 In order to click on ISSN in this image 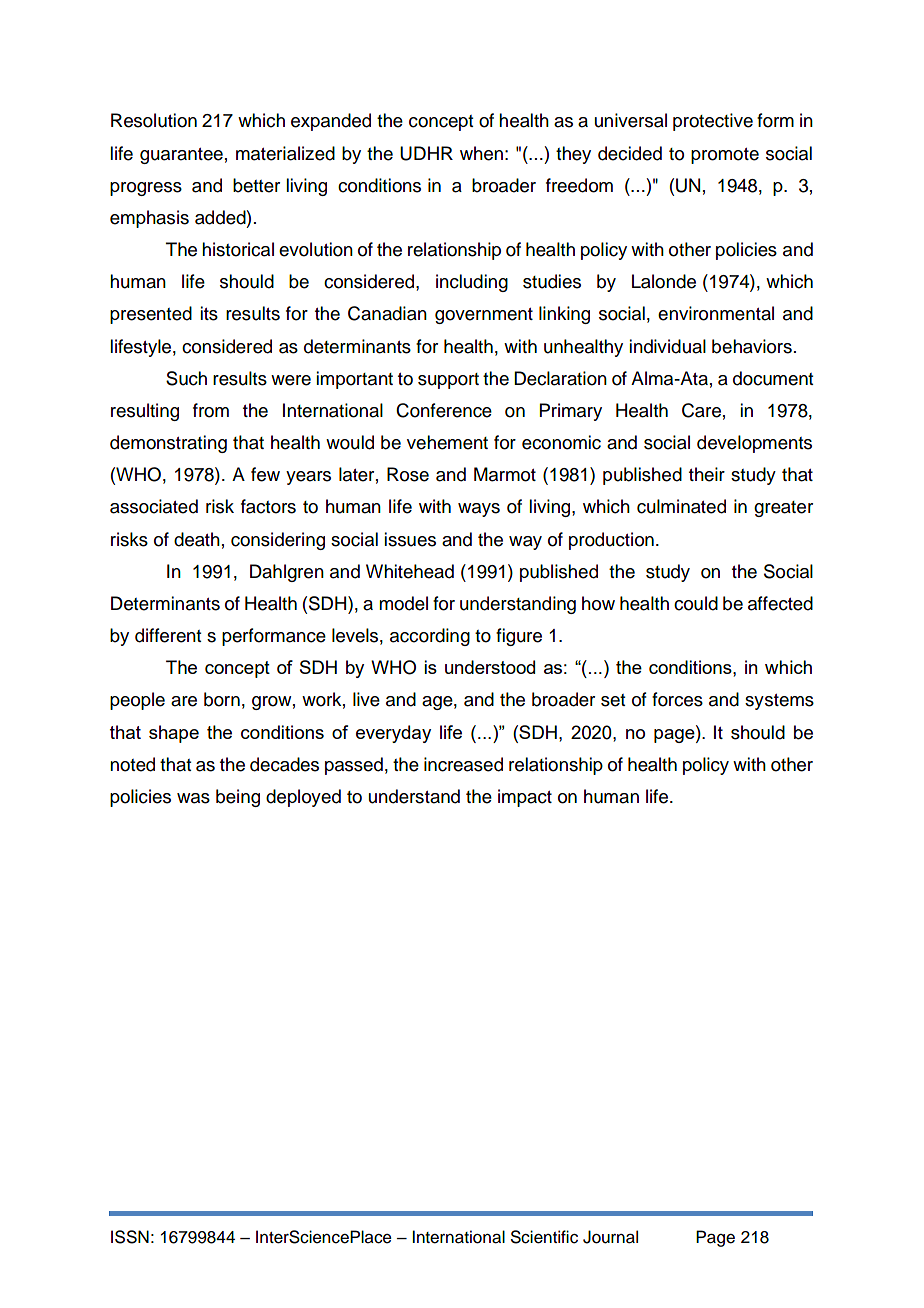, I will do `click(130, 1237)`.
